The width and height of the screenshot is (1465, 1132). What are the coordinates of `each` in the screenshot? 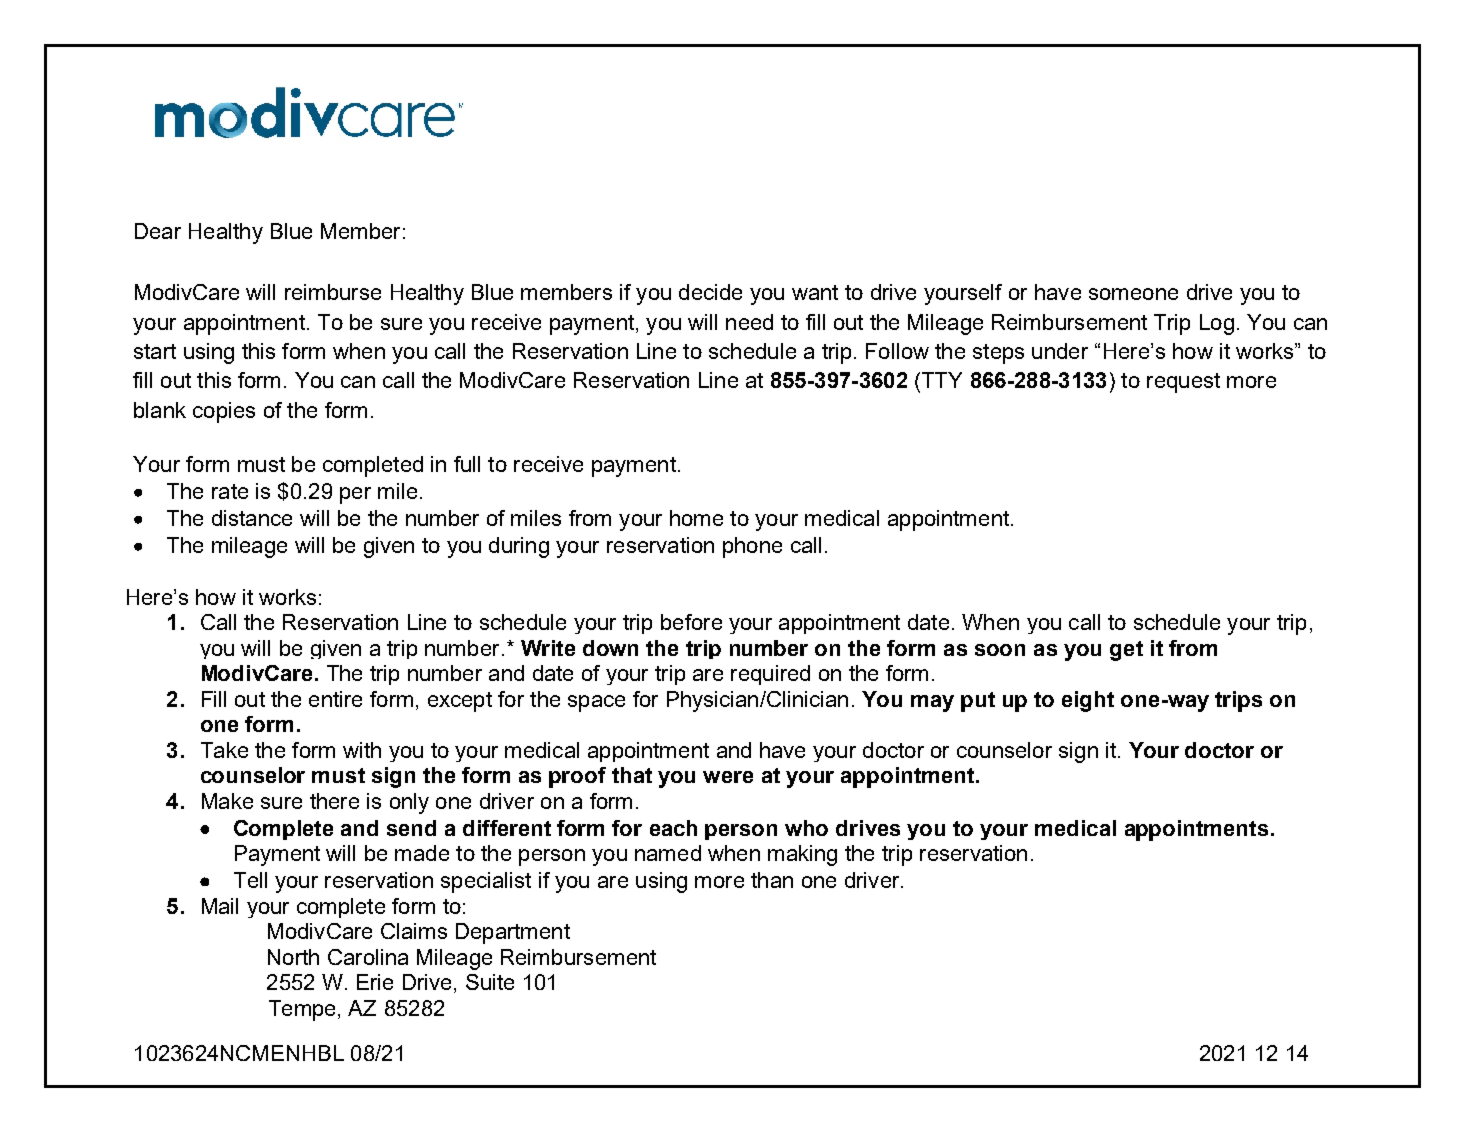 It's located at (673, 828).
